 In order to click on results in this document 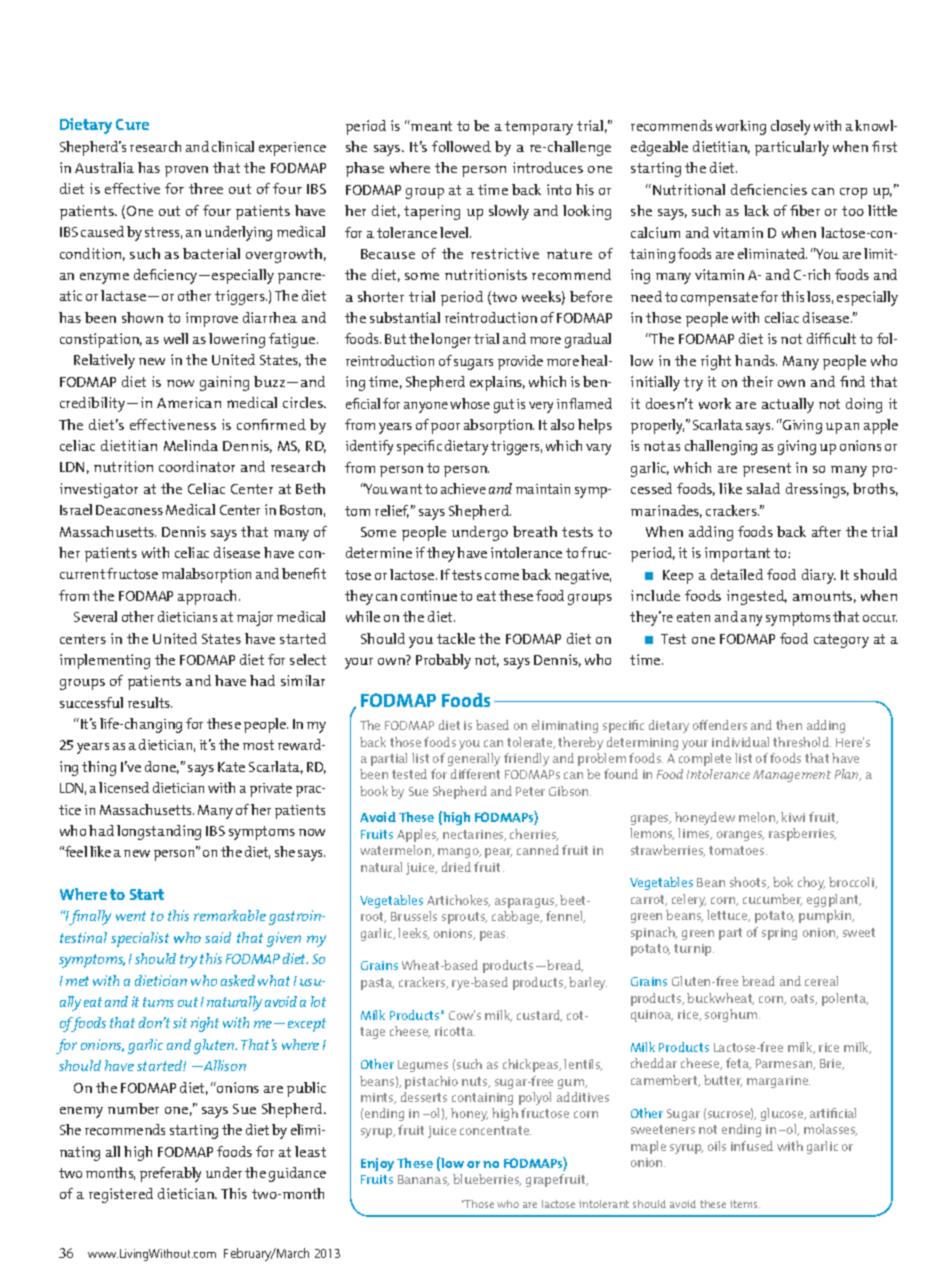, I will do `click(150, 702)`.
